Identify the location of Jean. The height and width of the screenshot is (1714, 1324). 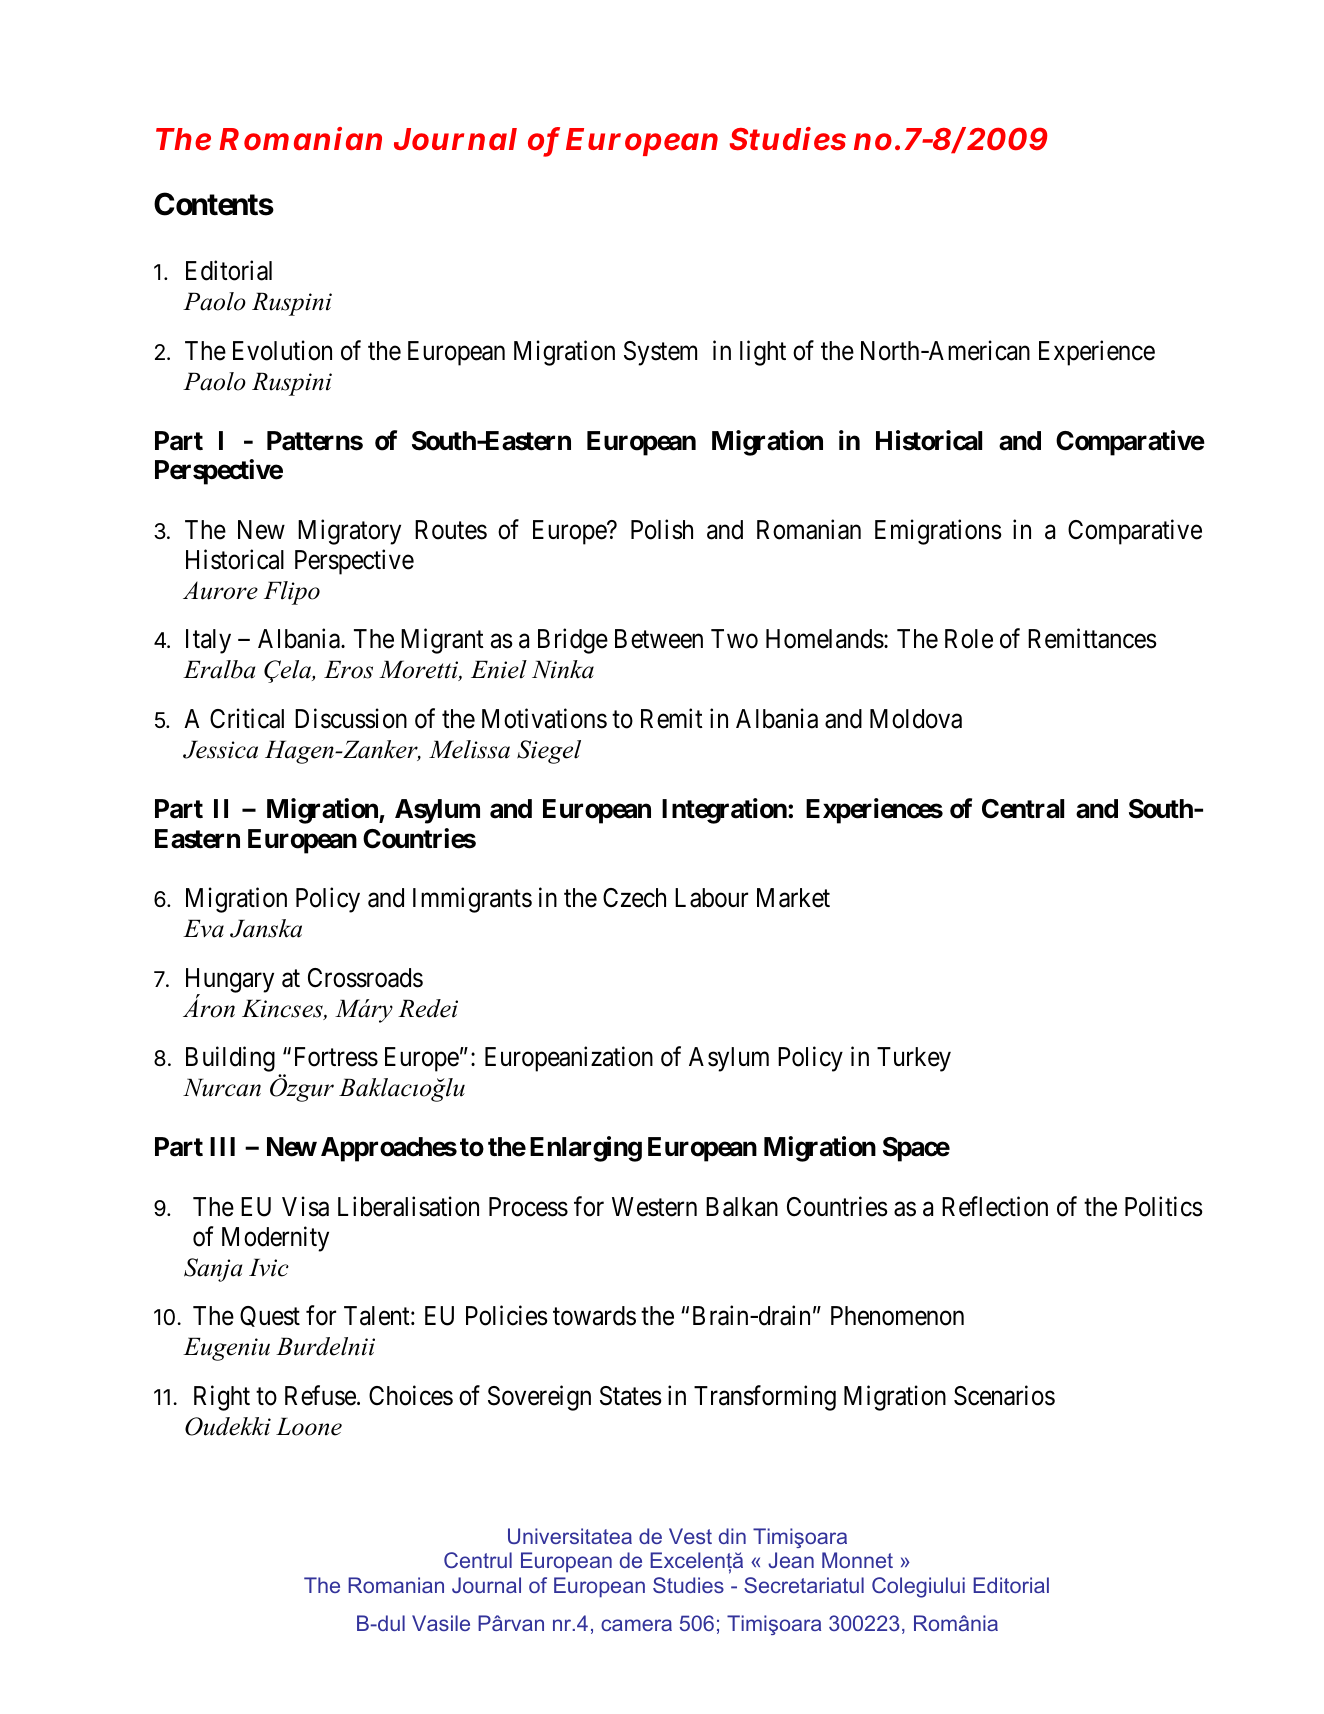
(791, 1560).
